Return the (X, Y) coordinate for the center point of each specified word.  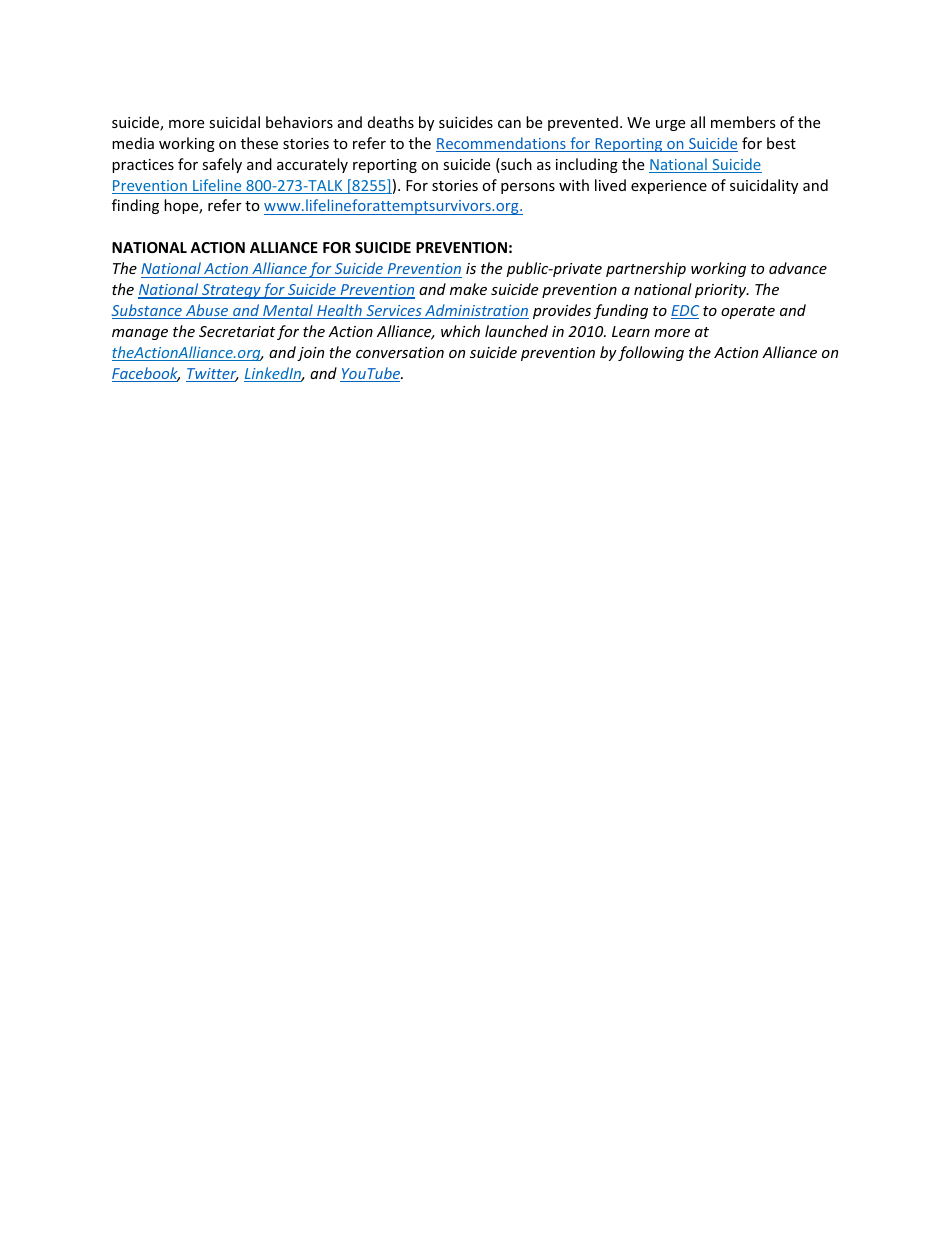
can (509, 124)
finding (135, 206)
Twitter (212, 375)
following (651, 353)
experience (669, 187)
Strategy (231, 291)
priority (722, 291)
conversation (400, 352)
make (468, 289)
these (259, 143)
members (743, 122)
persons (528, 188)
